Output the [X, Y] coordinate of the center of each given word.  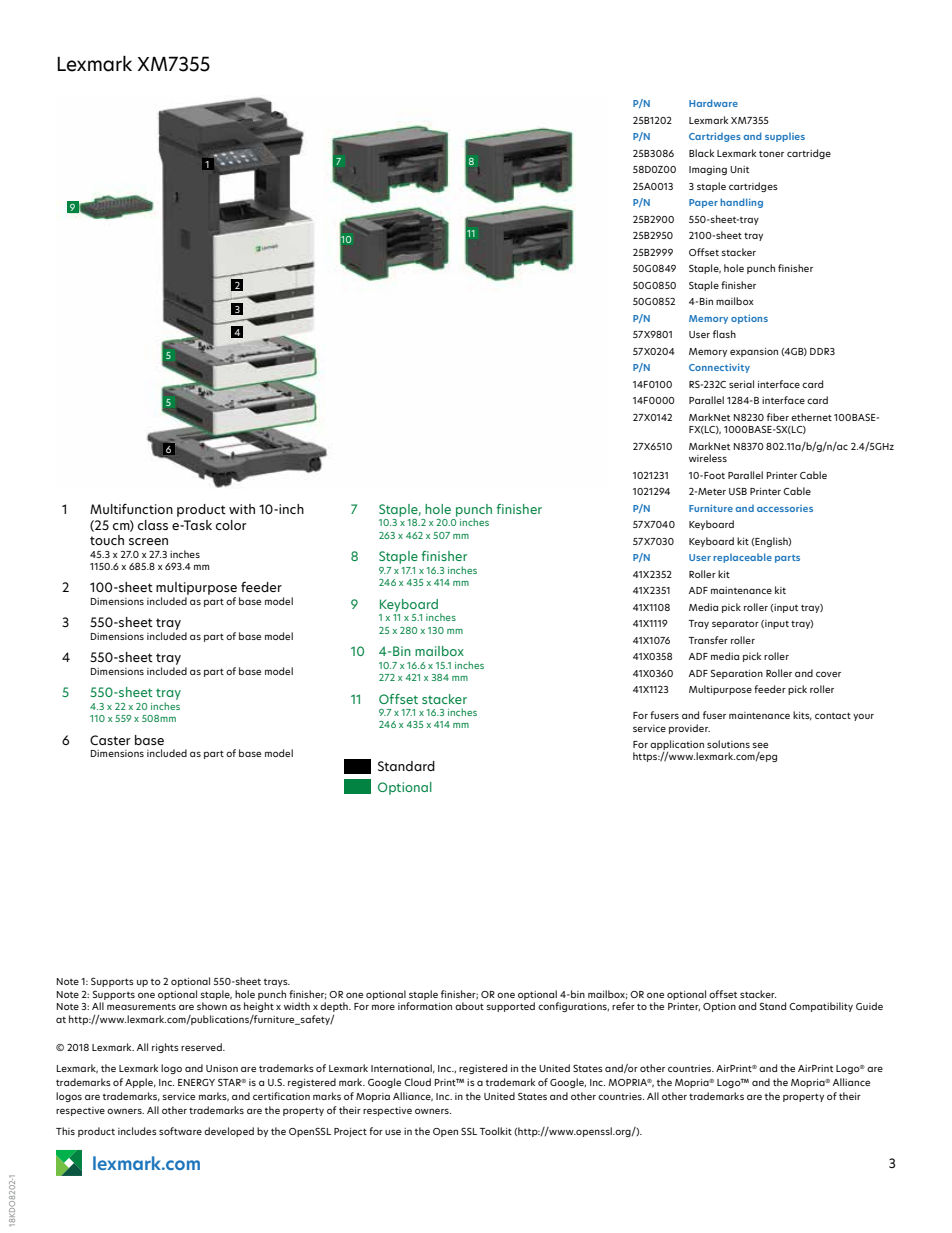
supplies [785, 137]
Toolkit [496, 1131]
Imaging [708, 170]
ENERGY [196, 1082]
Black [701, 153]
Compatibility [821, 1007]
